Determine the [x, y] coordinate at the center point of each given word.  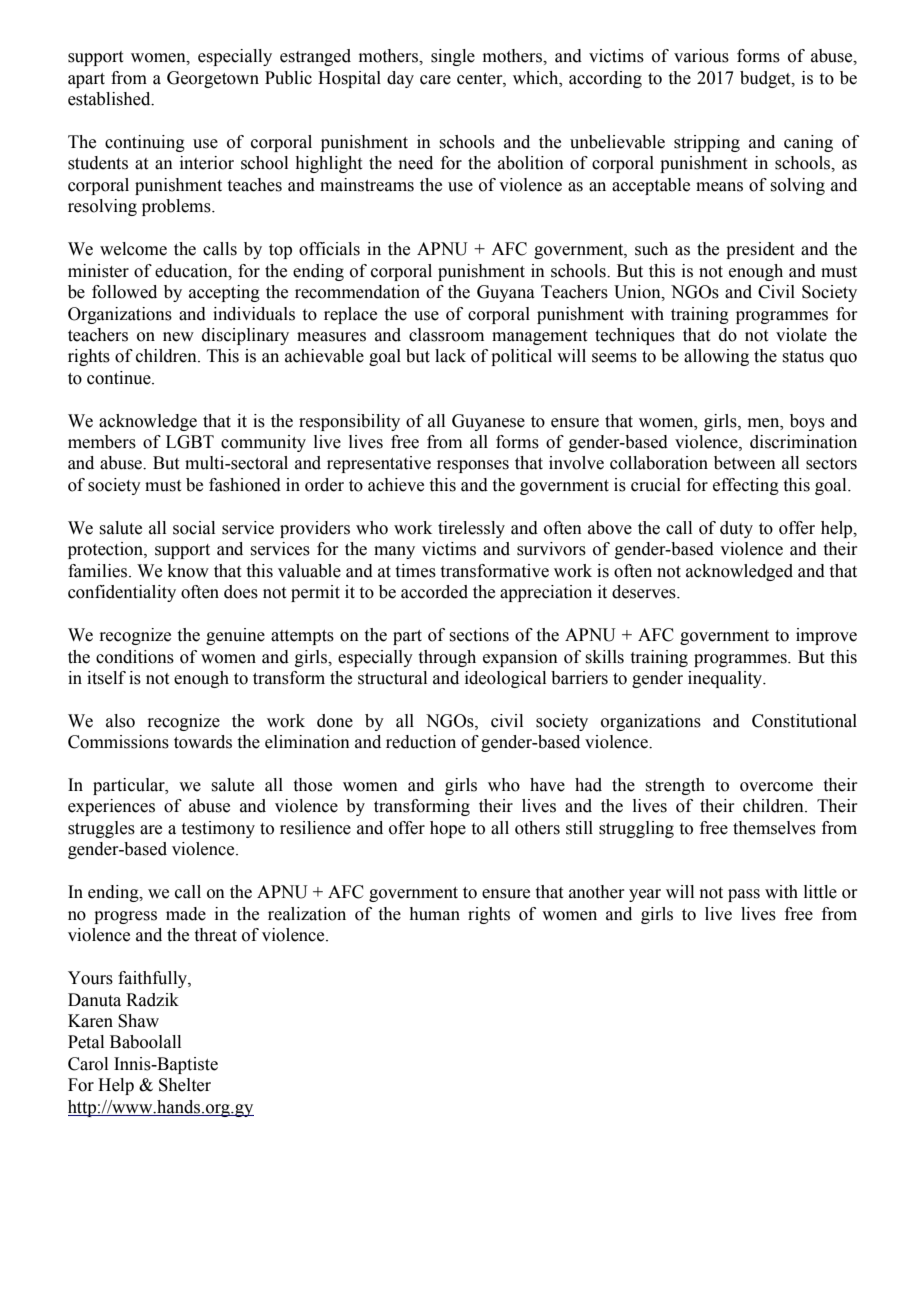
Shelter [185, 1085]
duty [736, 529]
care [435, 80]
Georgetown [213, 79]
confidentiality [122, 593]
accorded [434, 592]
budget [766, 79]
